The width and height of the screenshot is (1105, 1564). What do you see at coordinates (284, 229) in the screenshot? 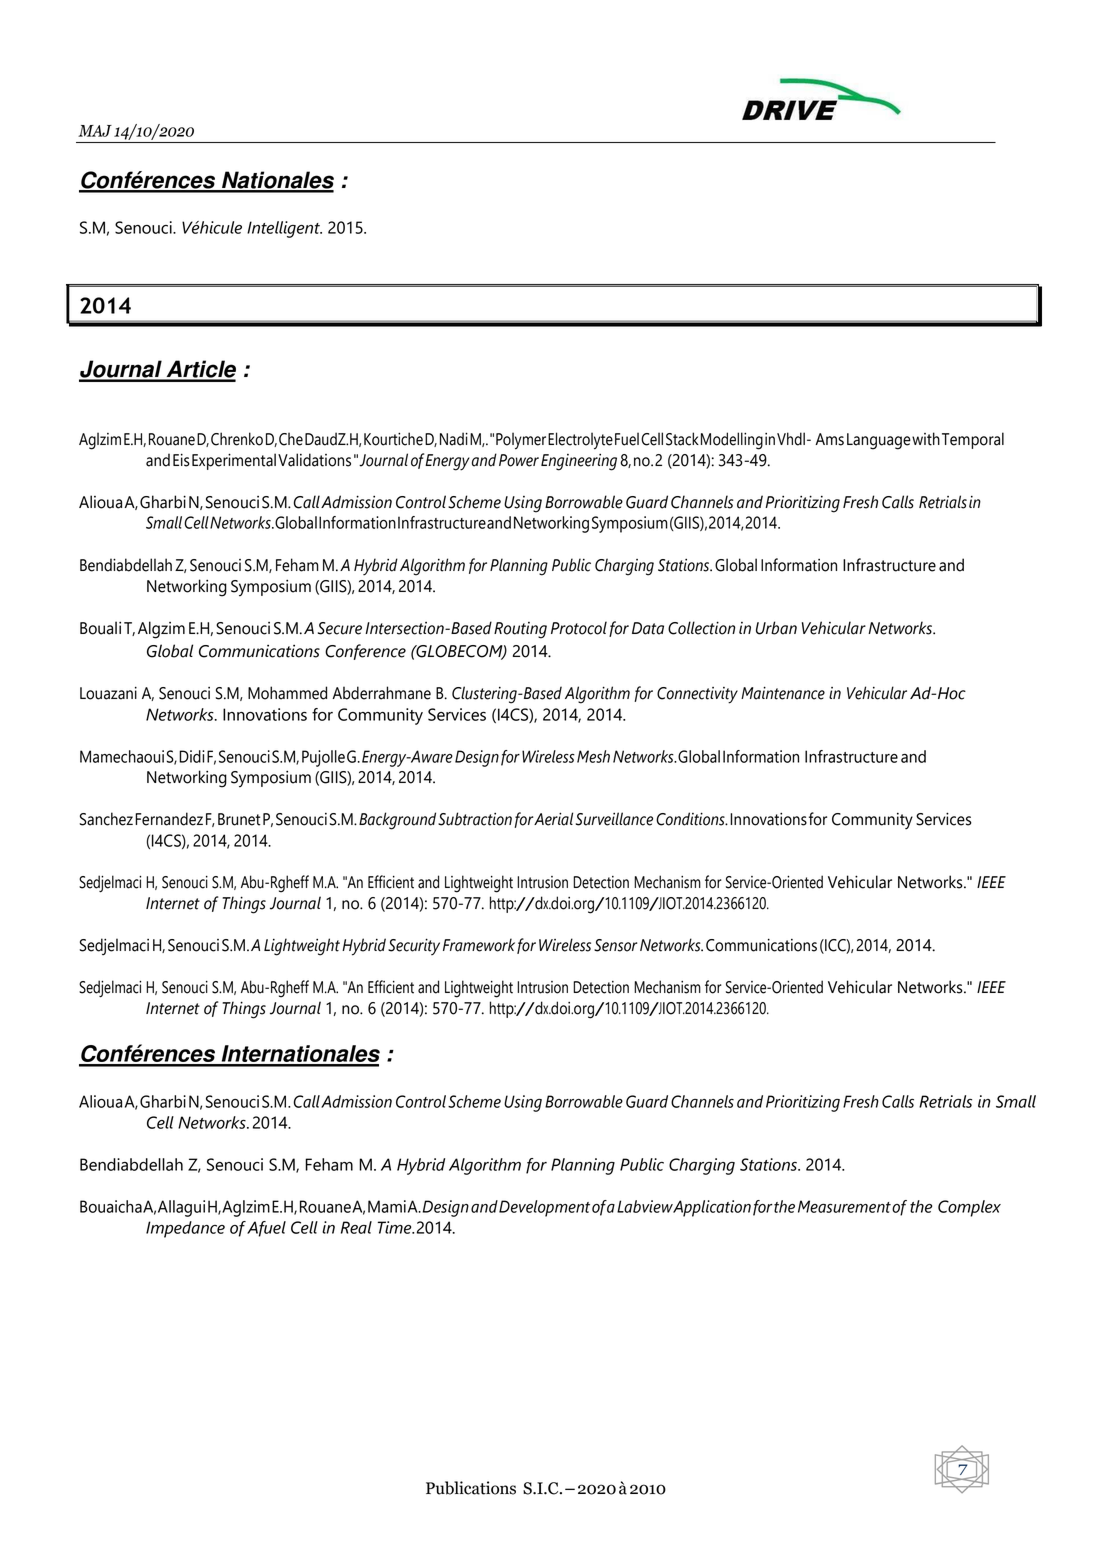
I see `Intelligent` at bounding box center [284, 229].
